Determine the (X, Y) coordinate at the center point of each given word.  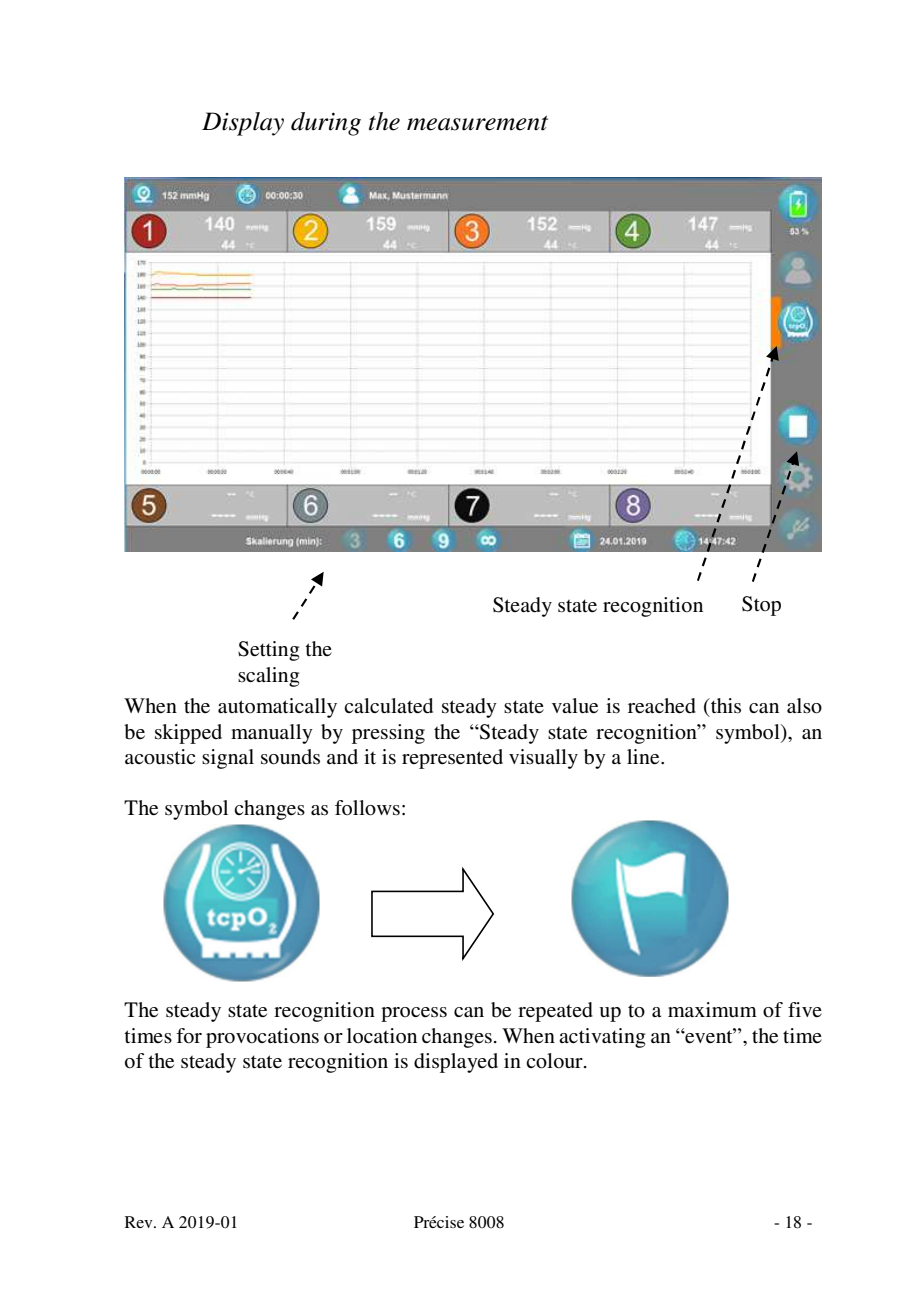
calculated (388, 706)
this (725, 706)
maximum (712, 1009)
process (414, 1014)
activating (602, 1038)
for (189, 1036)
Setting (268, 651)
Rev (140, 1222)
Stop (761, 606)
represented (452, 759)
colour (555, 1061)
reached (662, 706)
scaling (268, 677)
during (326, 124)
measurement (477, 123)
